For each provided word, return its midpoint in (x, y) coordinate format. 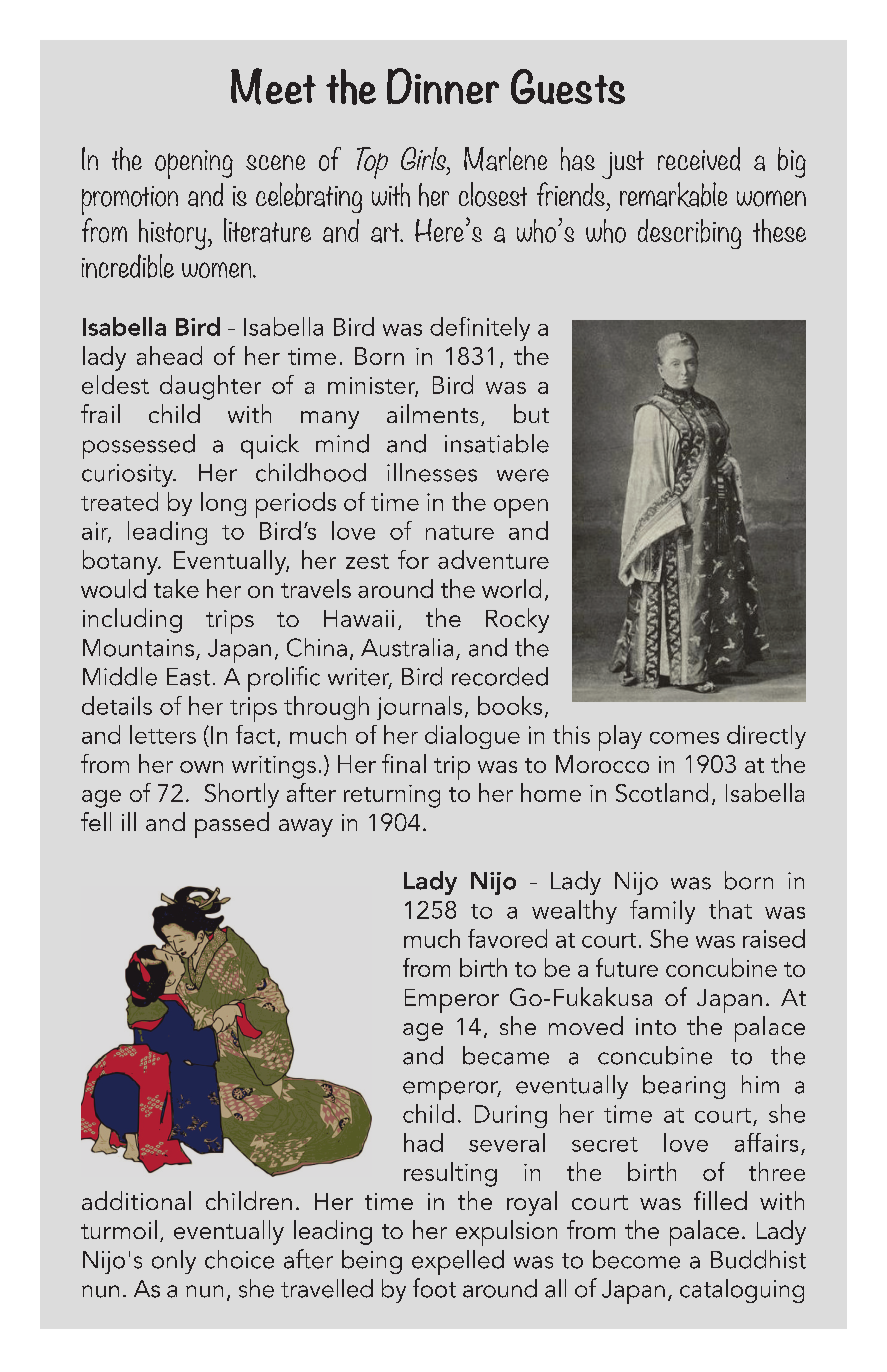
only (174, 1262)
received (699, 159)
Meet (273, 86)
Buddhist (758, 1259)
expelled (458, 1262)
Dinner (443, 86)
